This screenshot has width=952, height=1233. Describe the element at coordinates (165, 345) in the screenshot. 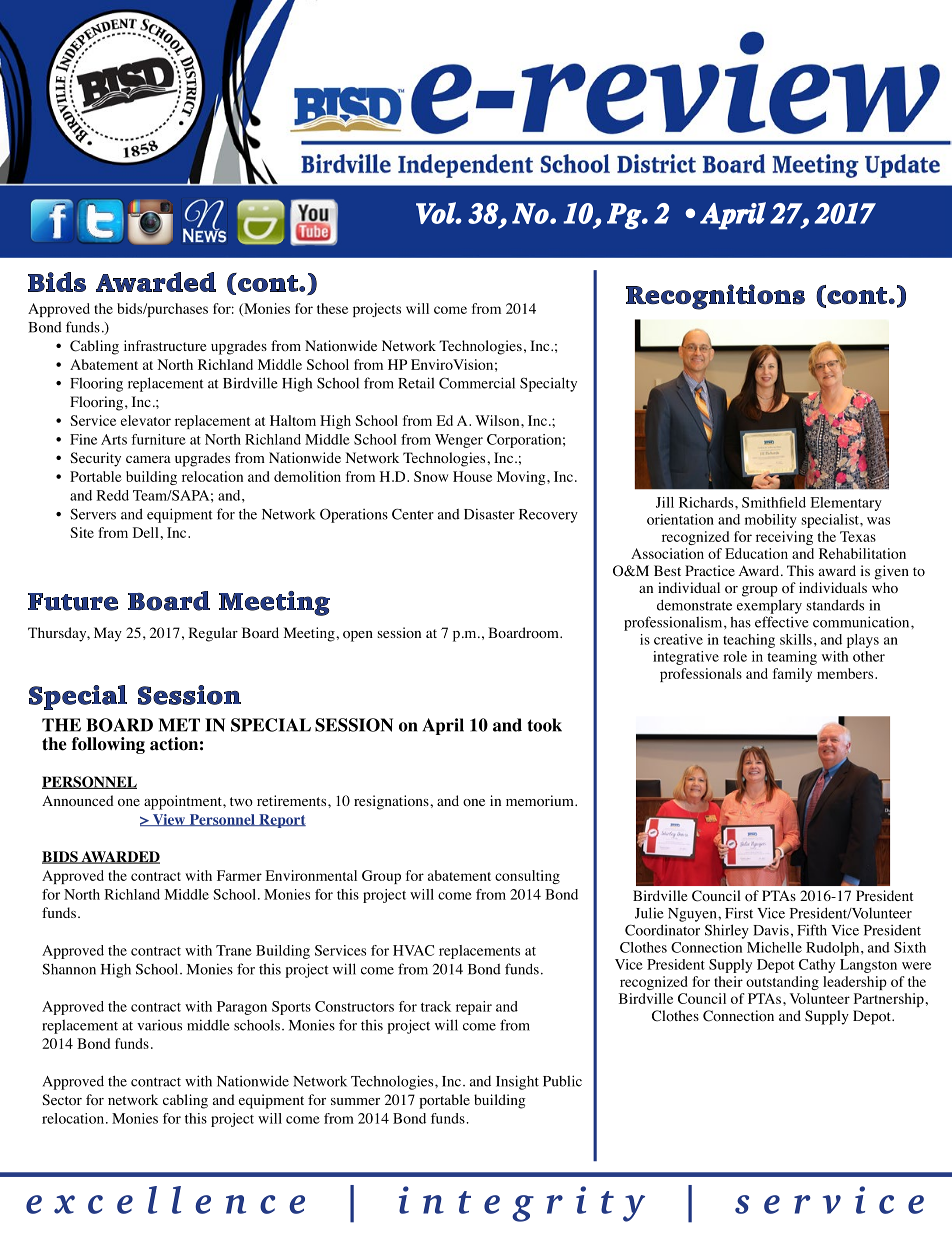

I see `infrastructure` at that location.
